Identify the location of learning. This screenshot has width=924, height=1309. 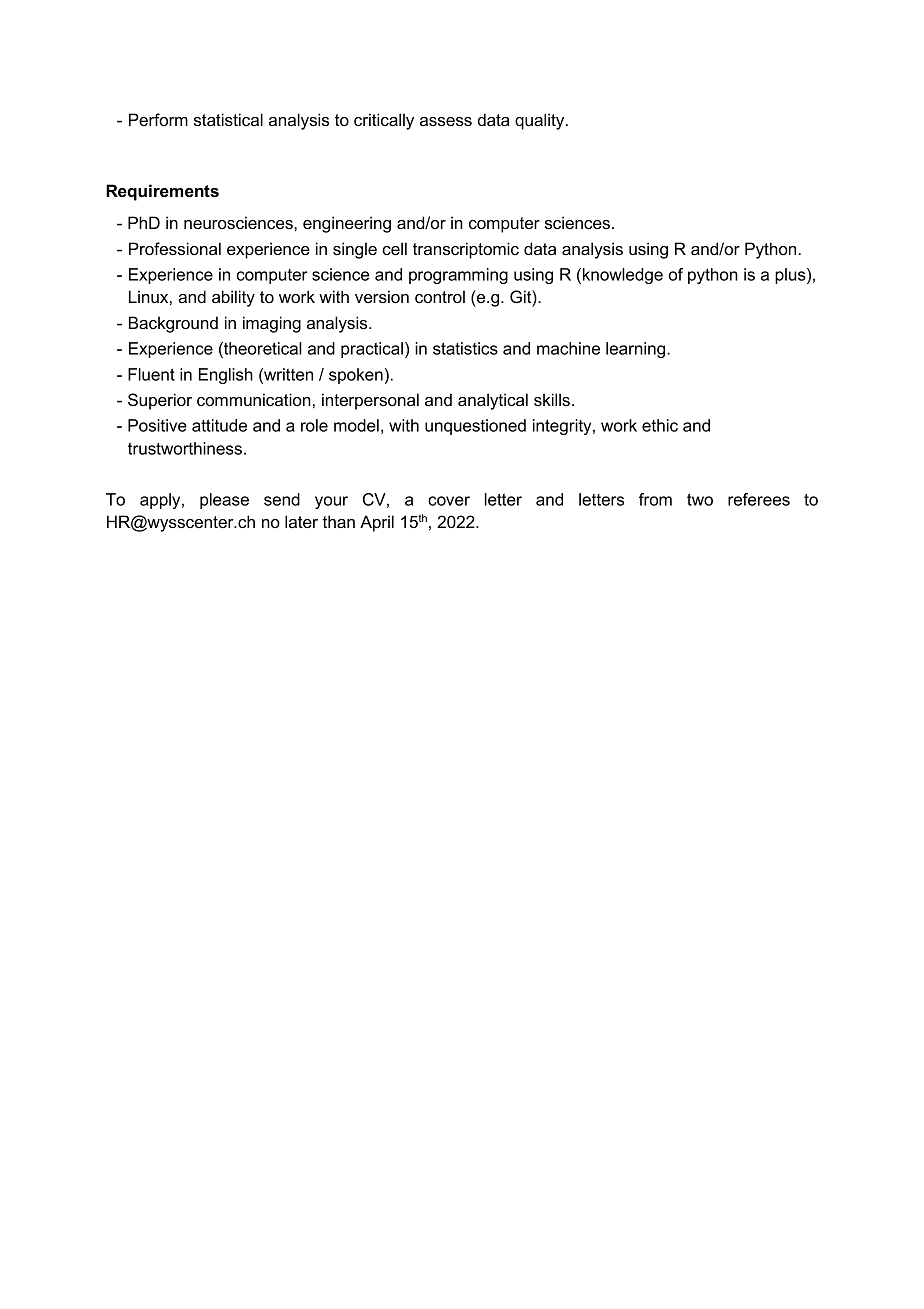
(637, 350).
